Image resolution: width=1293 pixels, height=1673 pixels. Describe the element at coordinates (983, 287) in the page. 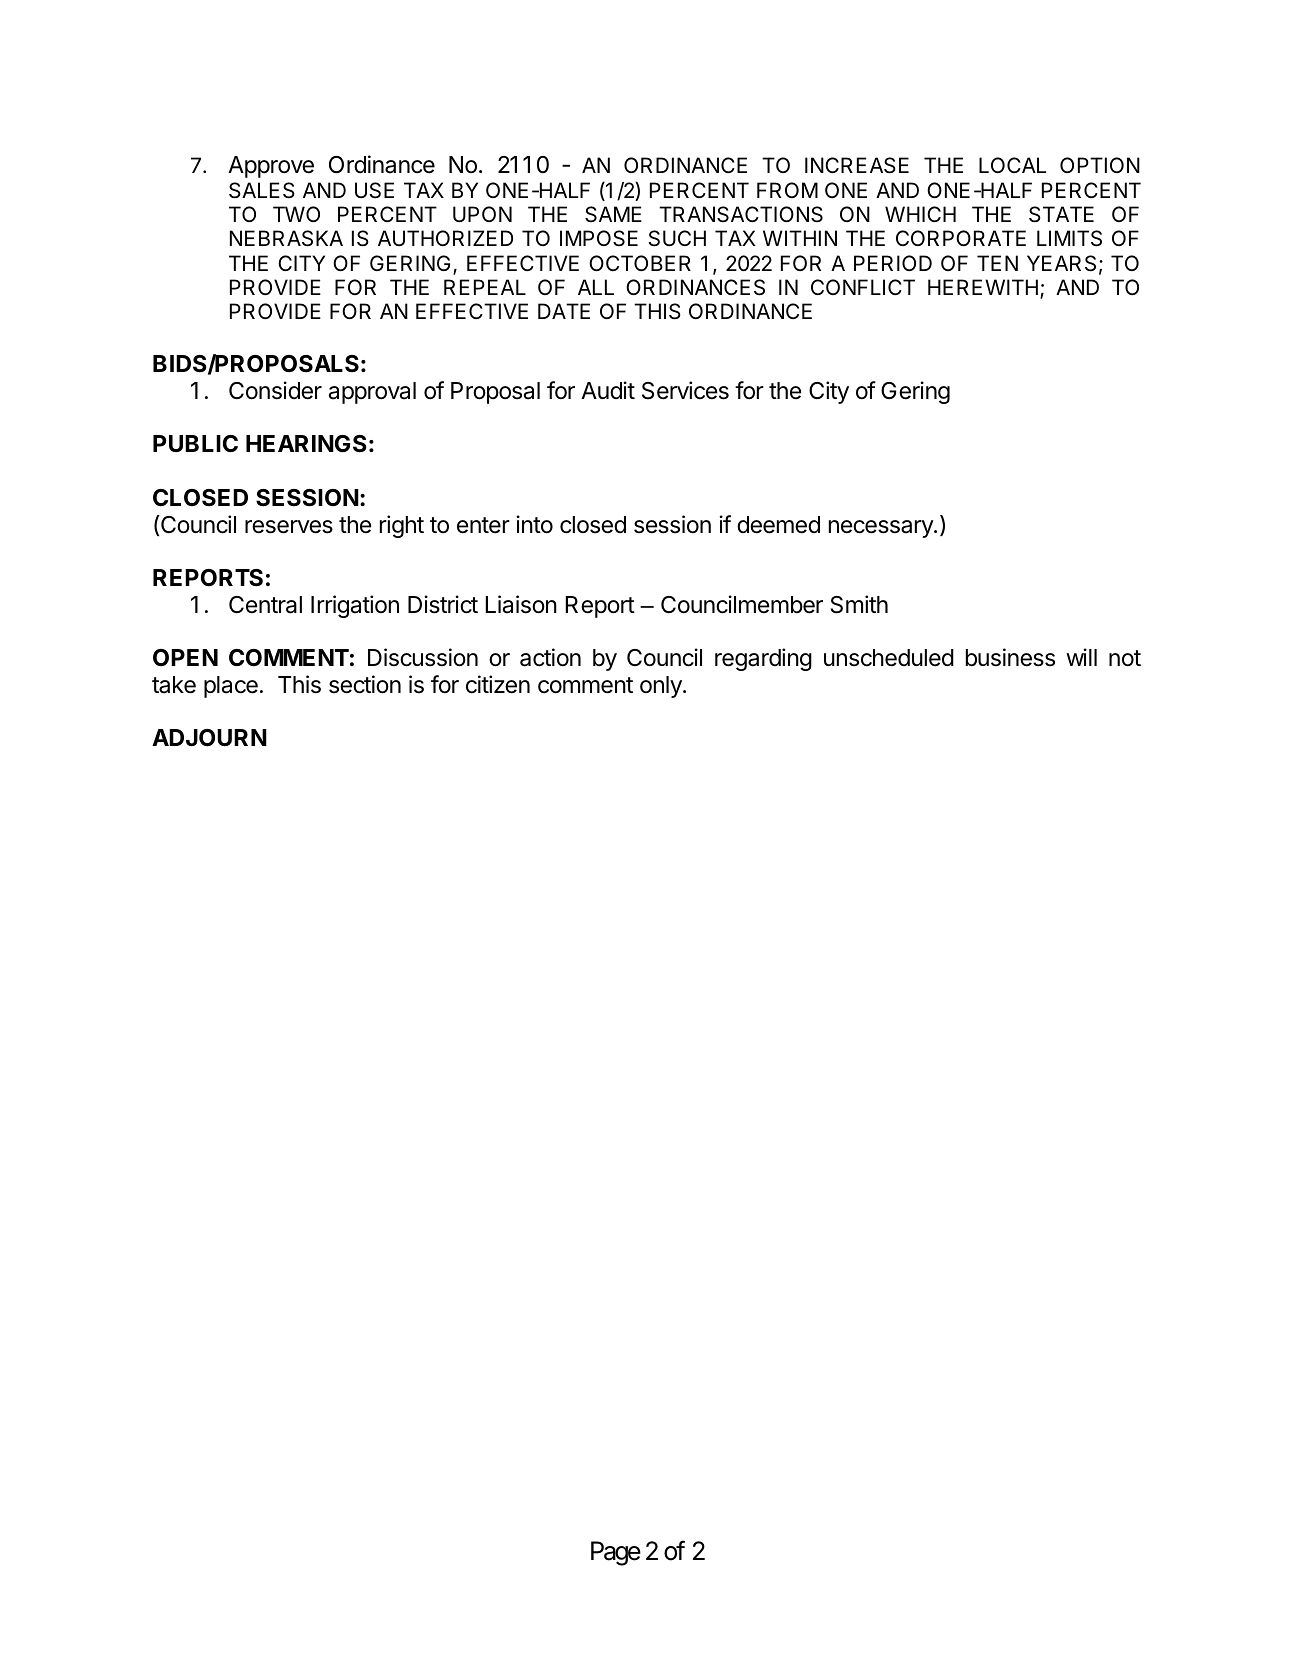

I see `HEREWITH` at that location.
